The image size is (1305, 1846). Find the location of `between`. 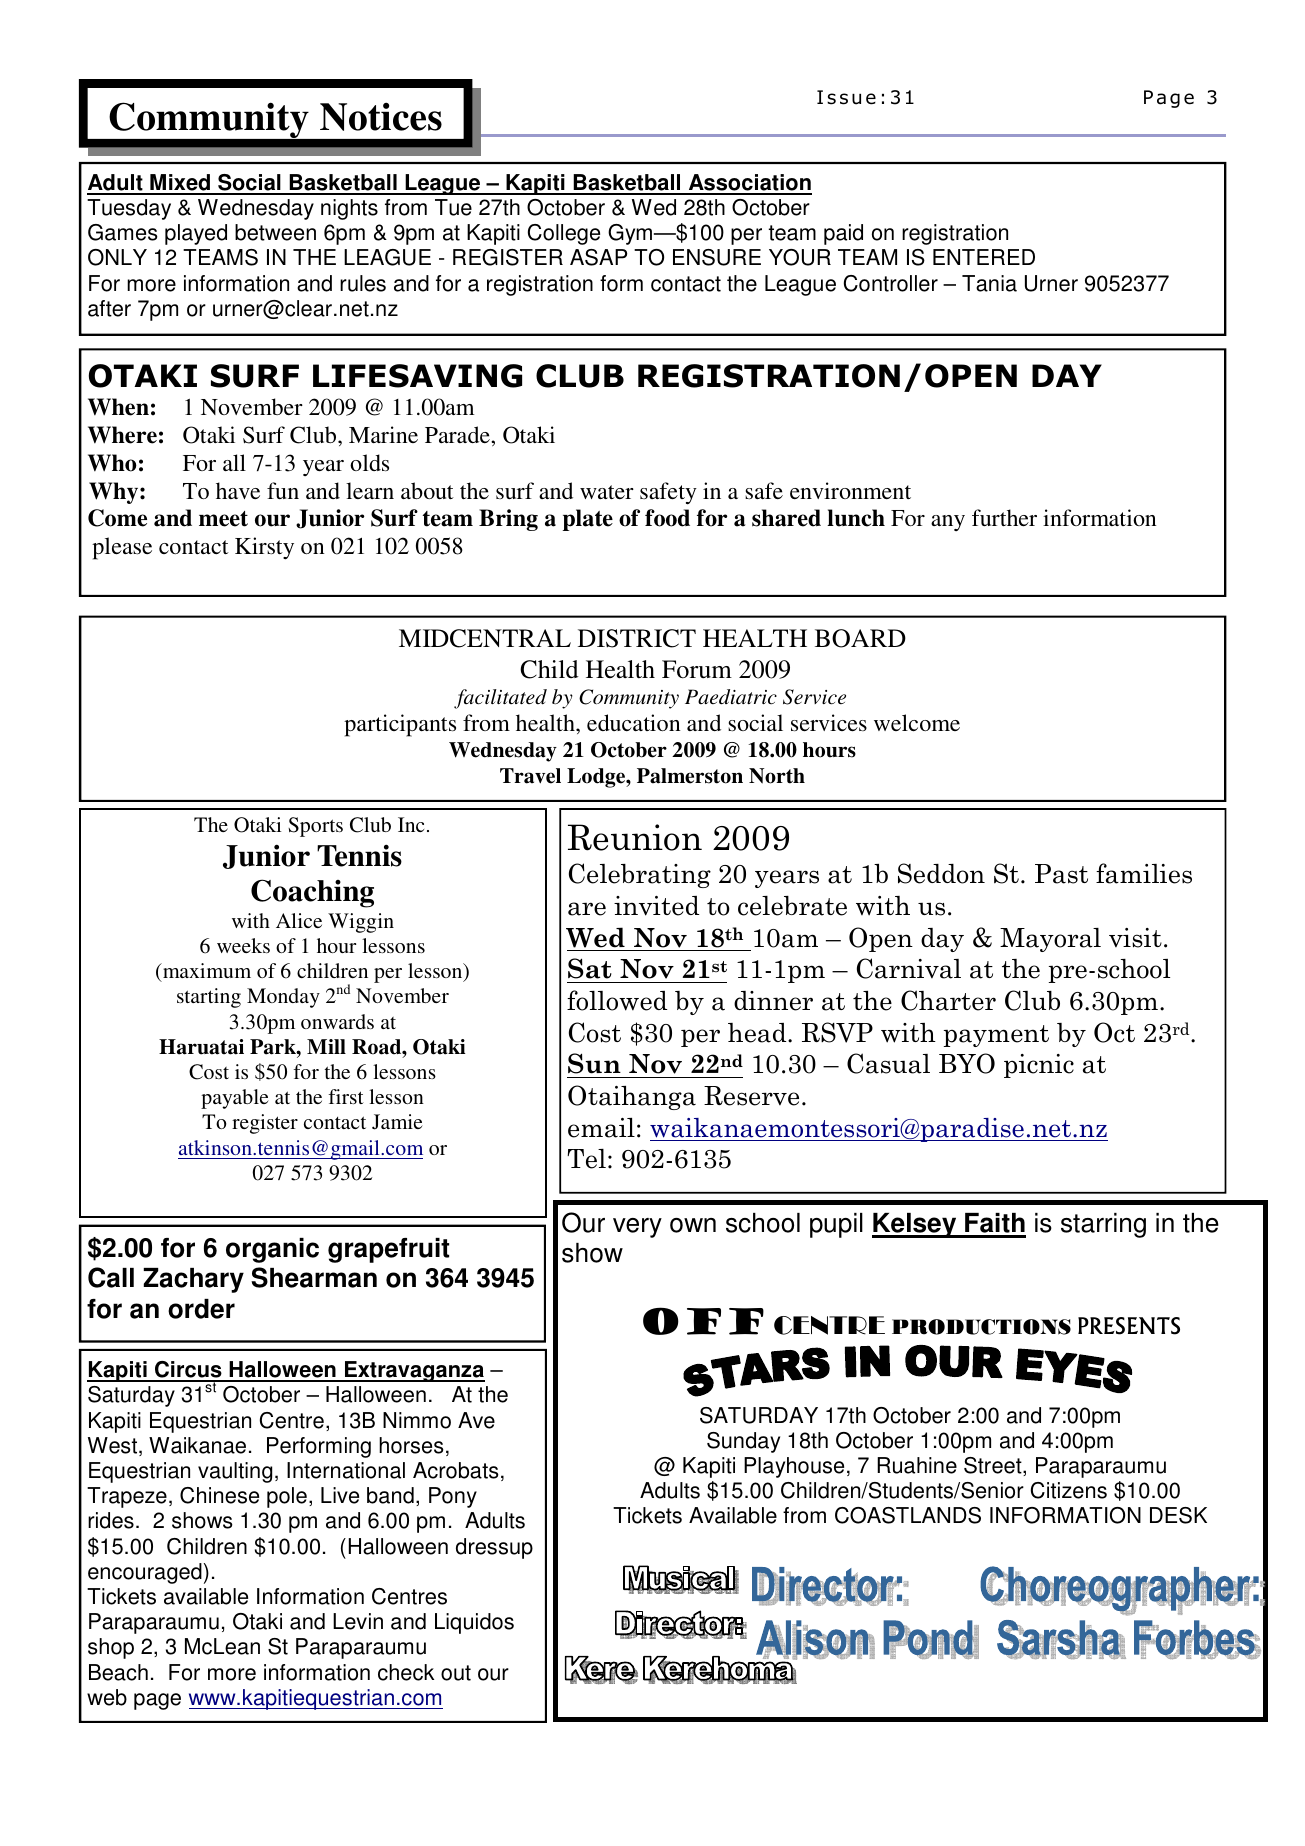

between is located at coordinates (275, 232).
